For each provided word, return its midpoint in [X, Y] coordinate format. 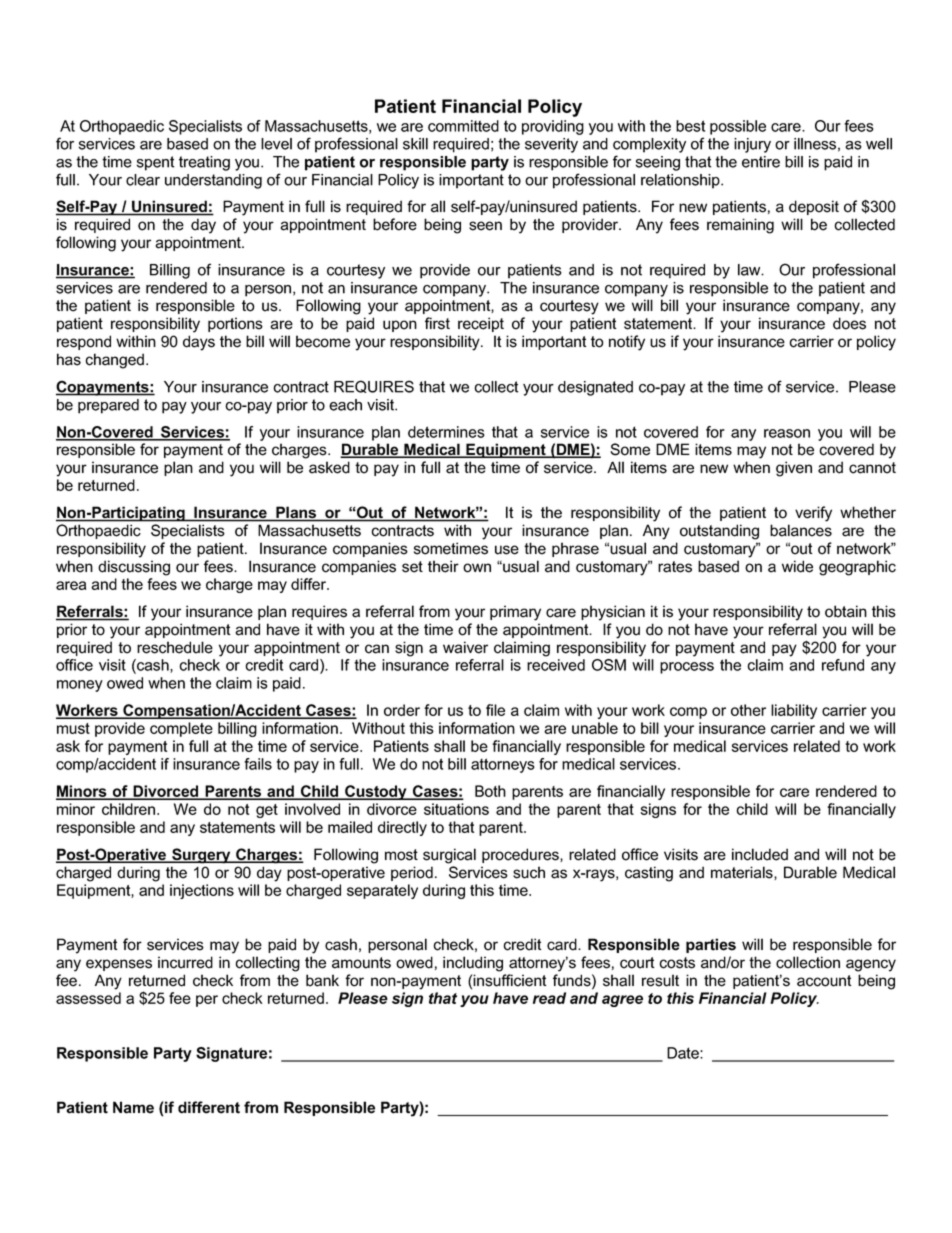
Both [490, 791]
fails [258, 764]
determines [446, 432]
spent [155, 163]
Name [133, 1107]
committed [463, 126]
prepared [108, 406]
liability [794, 711]
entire [761, 162]
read [549, 998]
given [794, 469]
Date [684, 1053]
